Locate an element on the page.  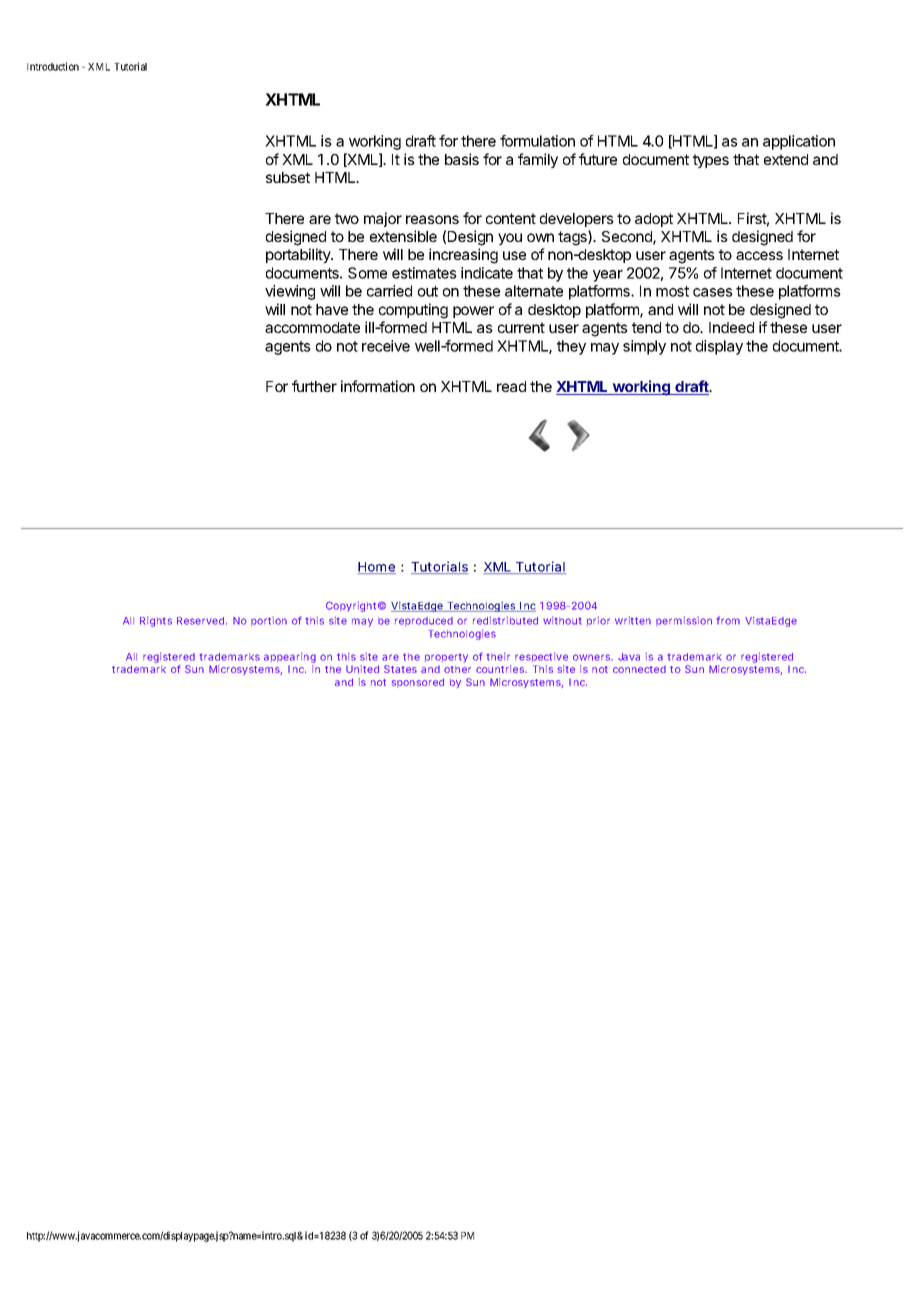
from is located at coordinates (728, 620).
